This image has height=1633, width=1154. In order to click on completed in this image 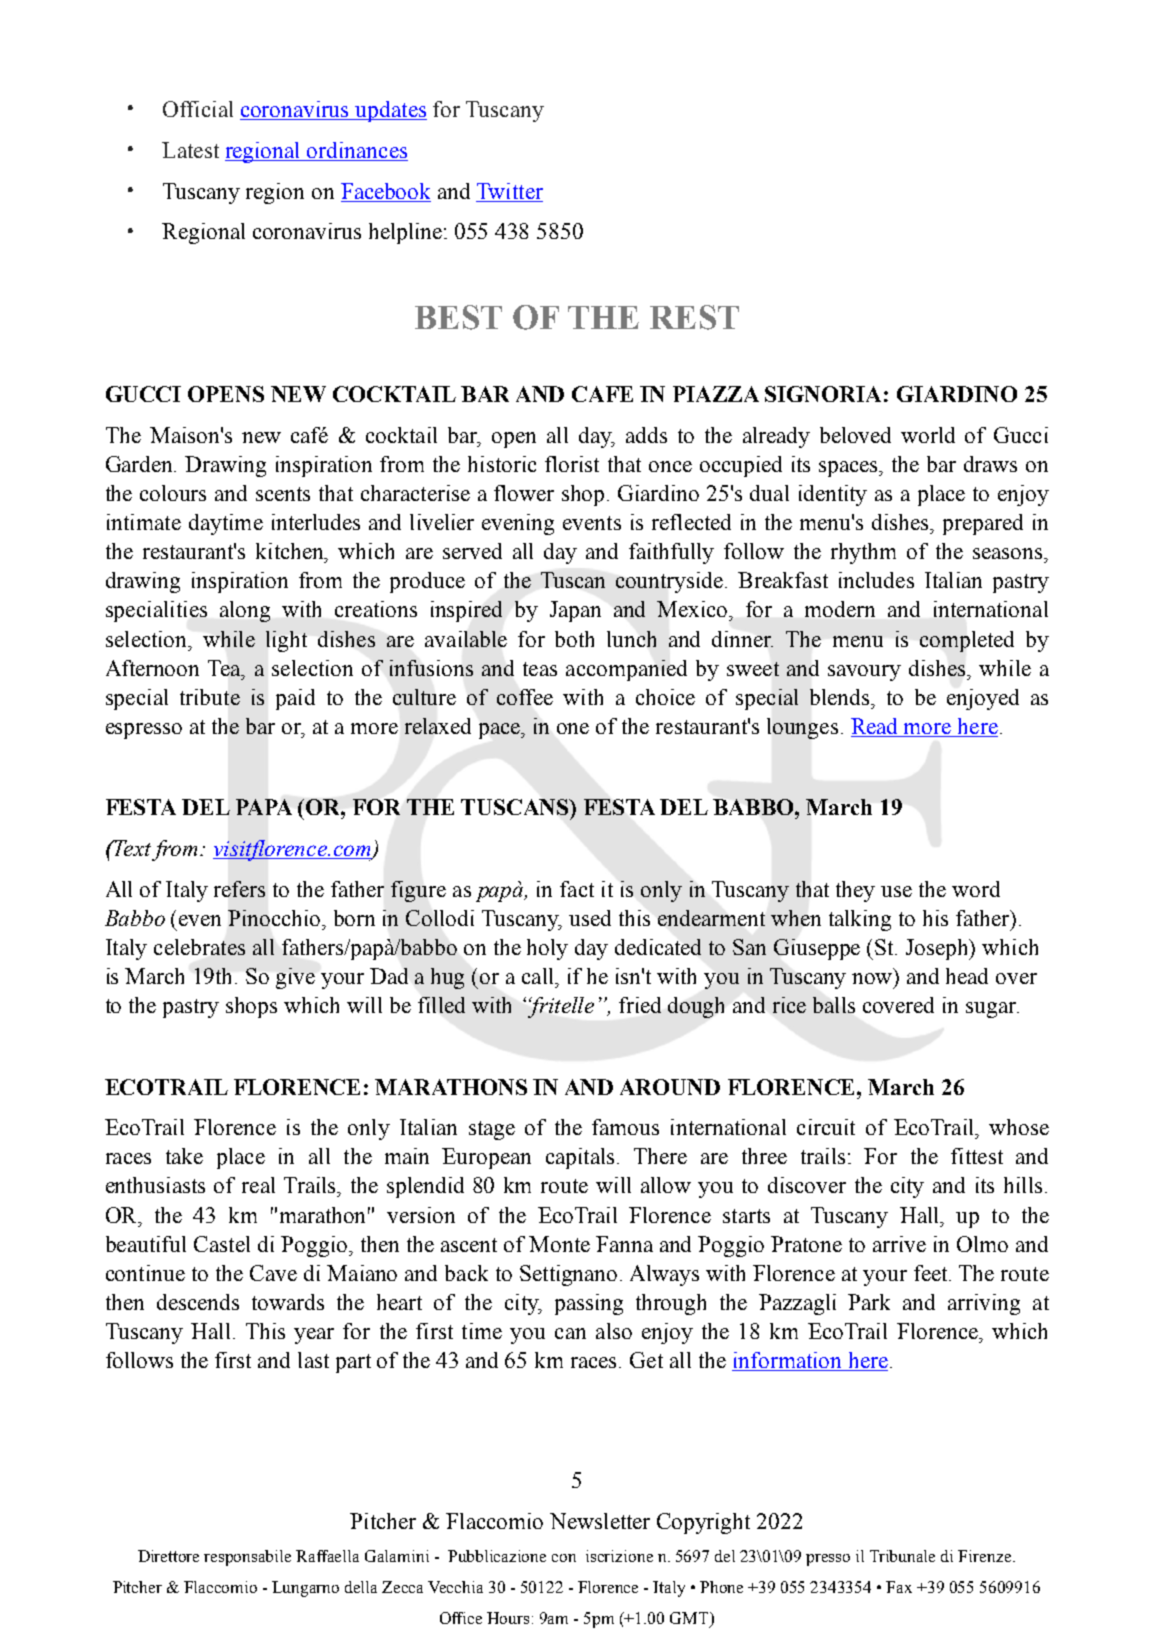, I will do `click(967, 641)`.
